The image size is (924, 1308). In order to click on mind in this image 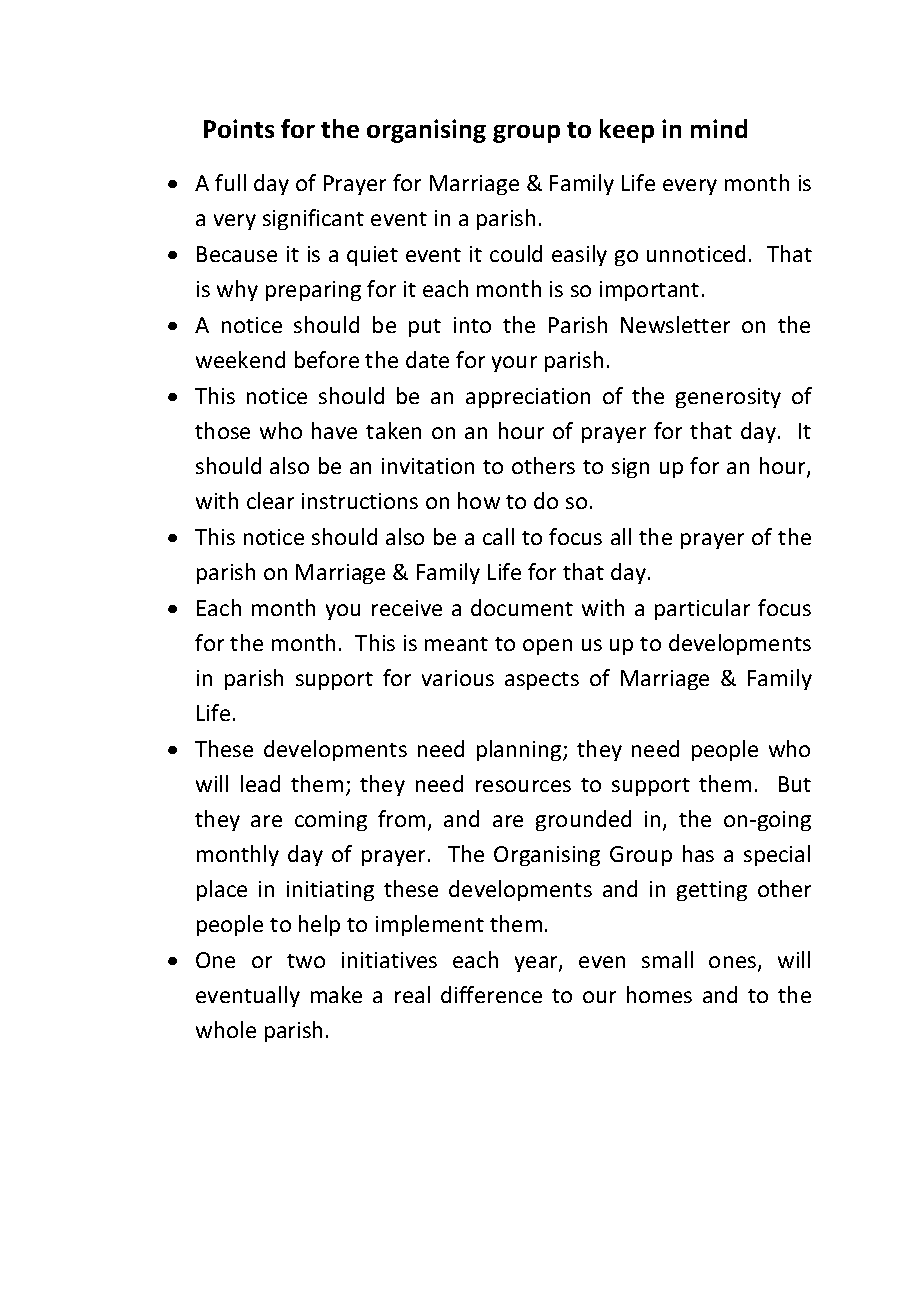, I will do `click(719, 128)`.
